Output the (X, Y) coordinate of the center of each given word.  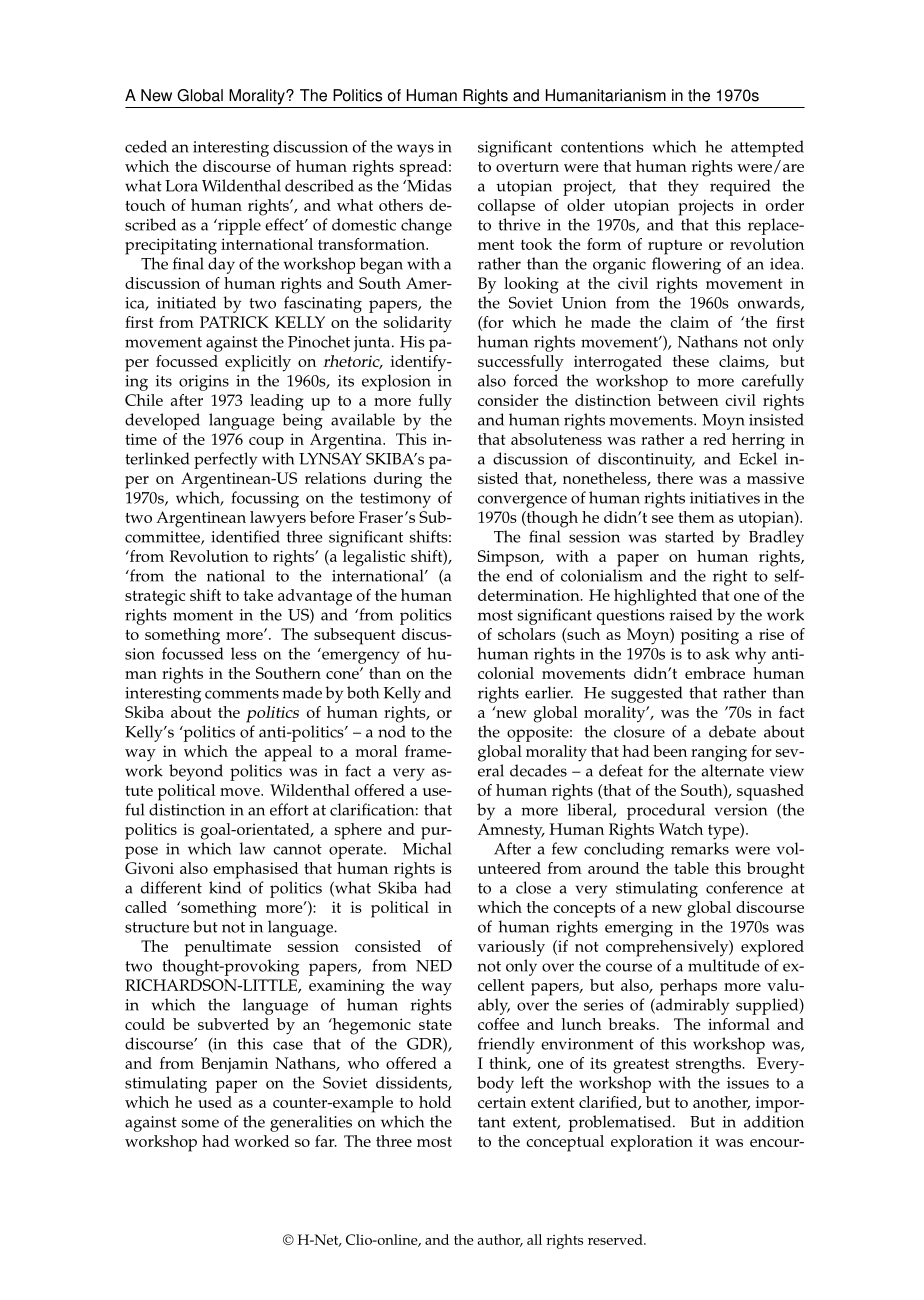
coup (266, 443)
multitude (724, 965)
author (500, 1240)
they (683, 187)
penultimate (228, 948)
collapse (506, 207)
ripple (238, 226)
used (215, 1102)
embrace (715, 673)
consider (508, 400)
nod (392, 731)
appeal (288, 753)
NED (434, 966)
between (688, 400)
